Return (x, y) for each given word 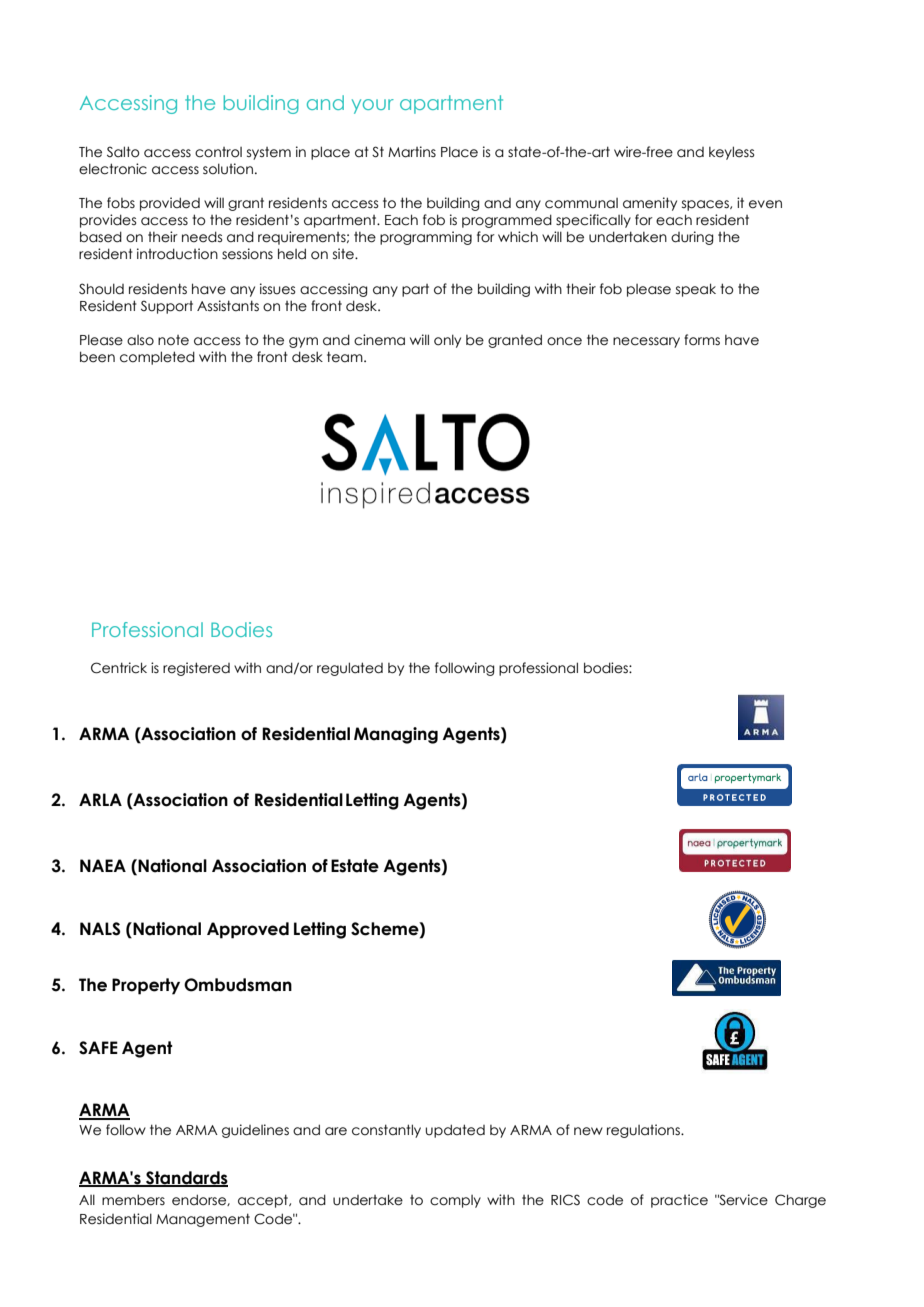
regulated (350, 669)
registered (196, 669)
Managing (396, 735)
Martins (412, 152)
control (218, 152)
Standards (186, 1179)
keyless (731, 153)
